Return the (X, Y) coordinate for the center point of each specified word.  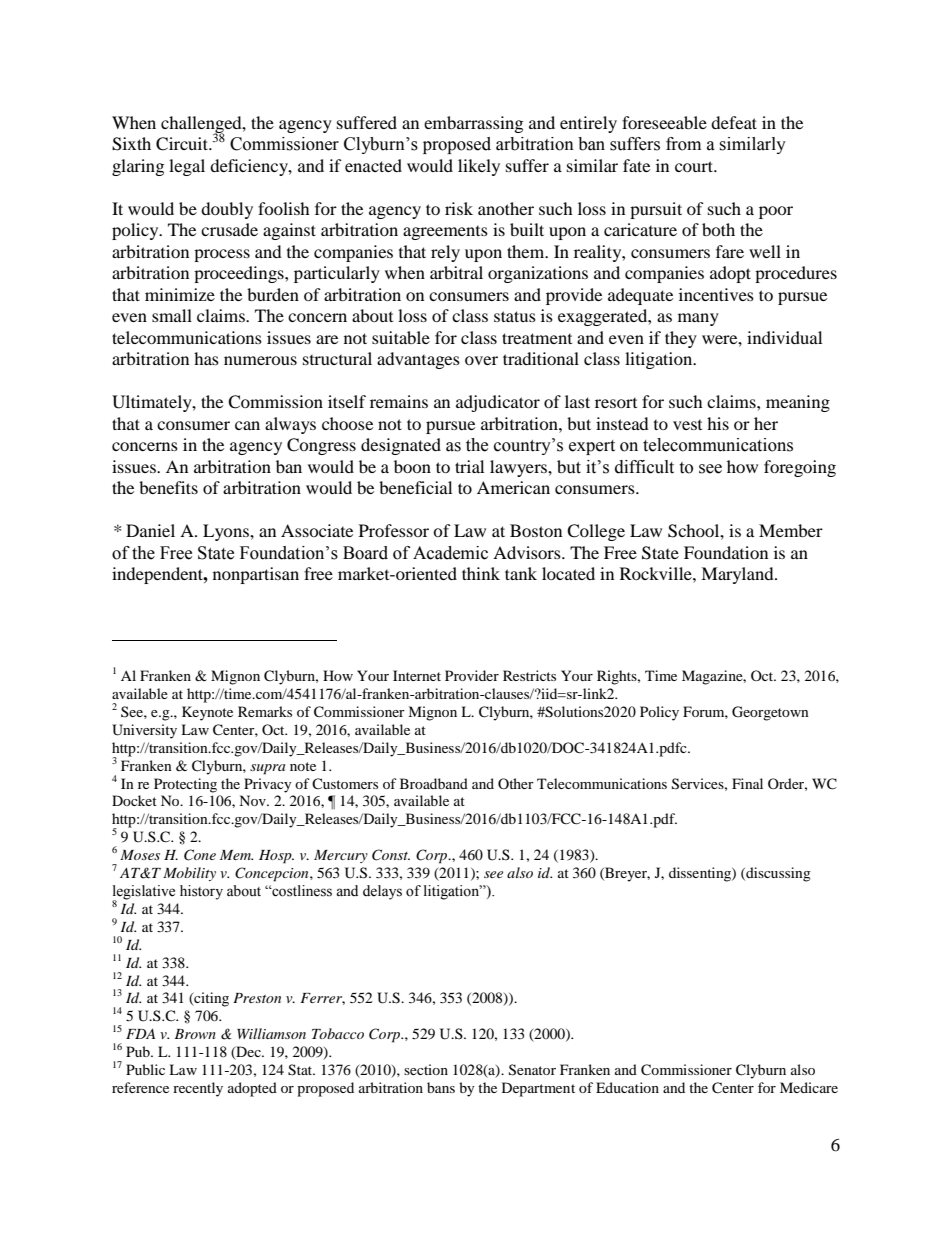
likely (479, 167)
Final (747, 783)
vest (687, 425)
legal (187, 167)
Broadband (434, 783)
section (426, 1069)
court (695, 166)
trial (469, 466)
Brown (195, 1034)
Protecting (185, 785)
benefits (168, 487)
